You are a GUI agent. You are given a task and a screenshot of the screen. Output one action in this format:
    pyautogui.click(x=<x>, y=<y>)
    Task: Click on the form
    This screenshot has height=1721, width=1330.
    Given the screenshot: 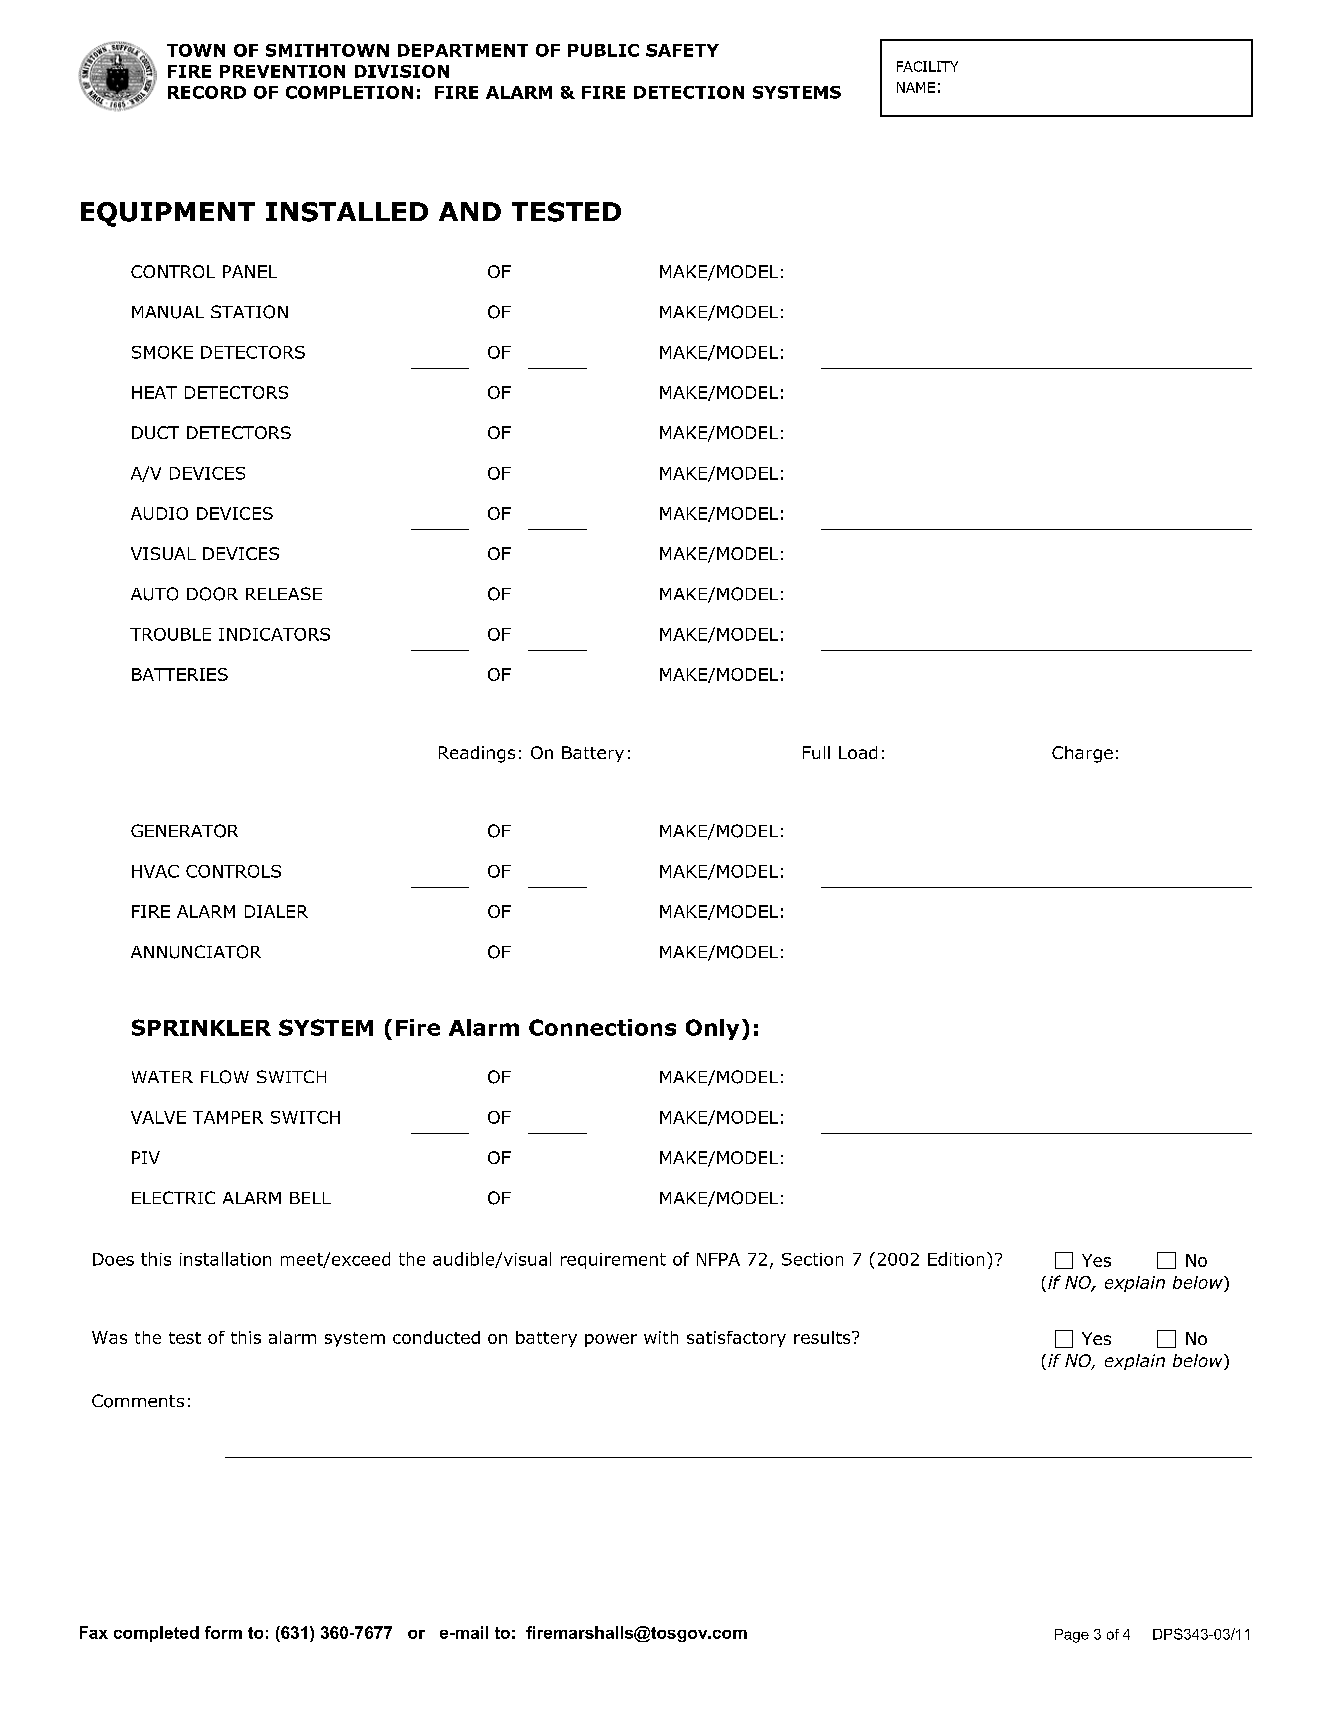 What is the action you would take?
    pyautogui.click(x=223, y=1632)
